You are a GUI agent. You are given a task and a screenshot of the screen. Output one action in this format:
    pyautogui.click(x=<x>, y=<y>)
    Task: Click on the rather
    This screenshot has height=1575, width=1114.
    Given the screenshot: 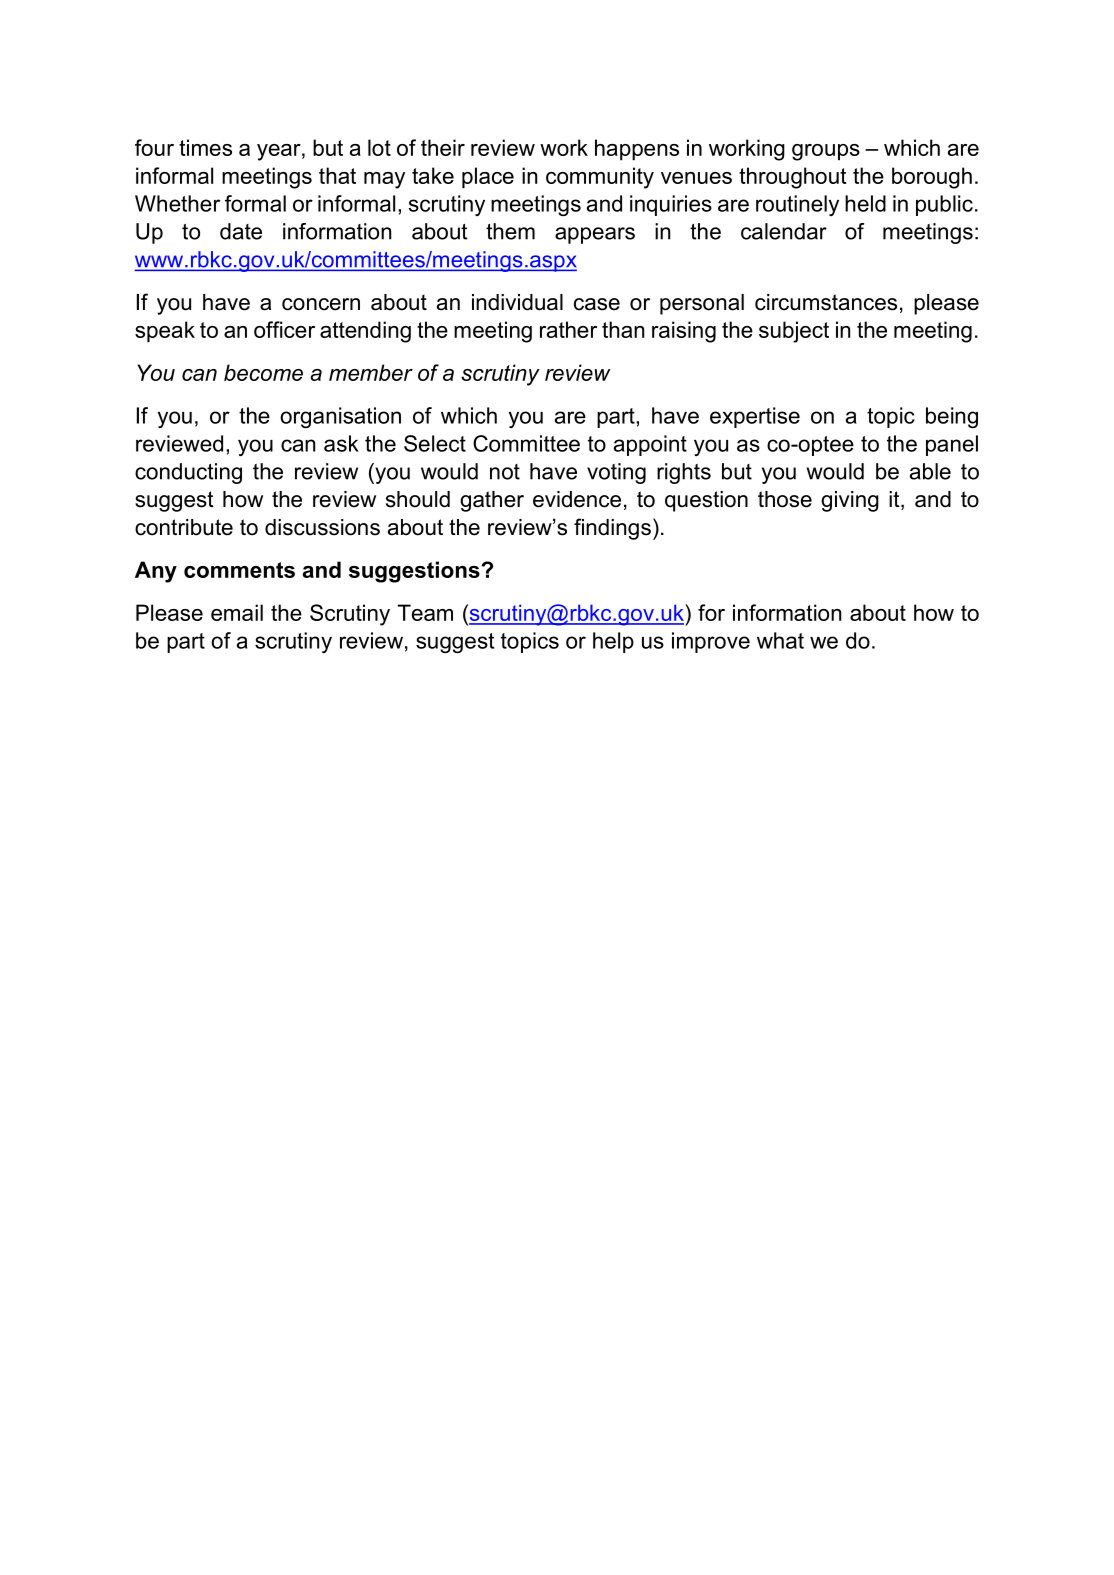 What is the action you would take?
    pyautogui.click(x=568, y=329)
